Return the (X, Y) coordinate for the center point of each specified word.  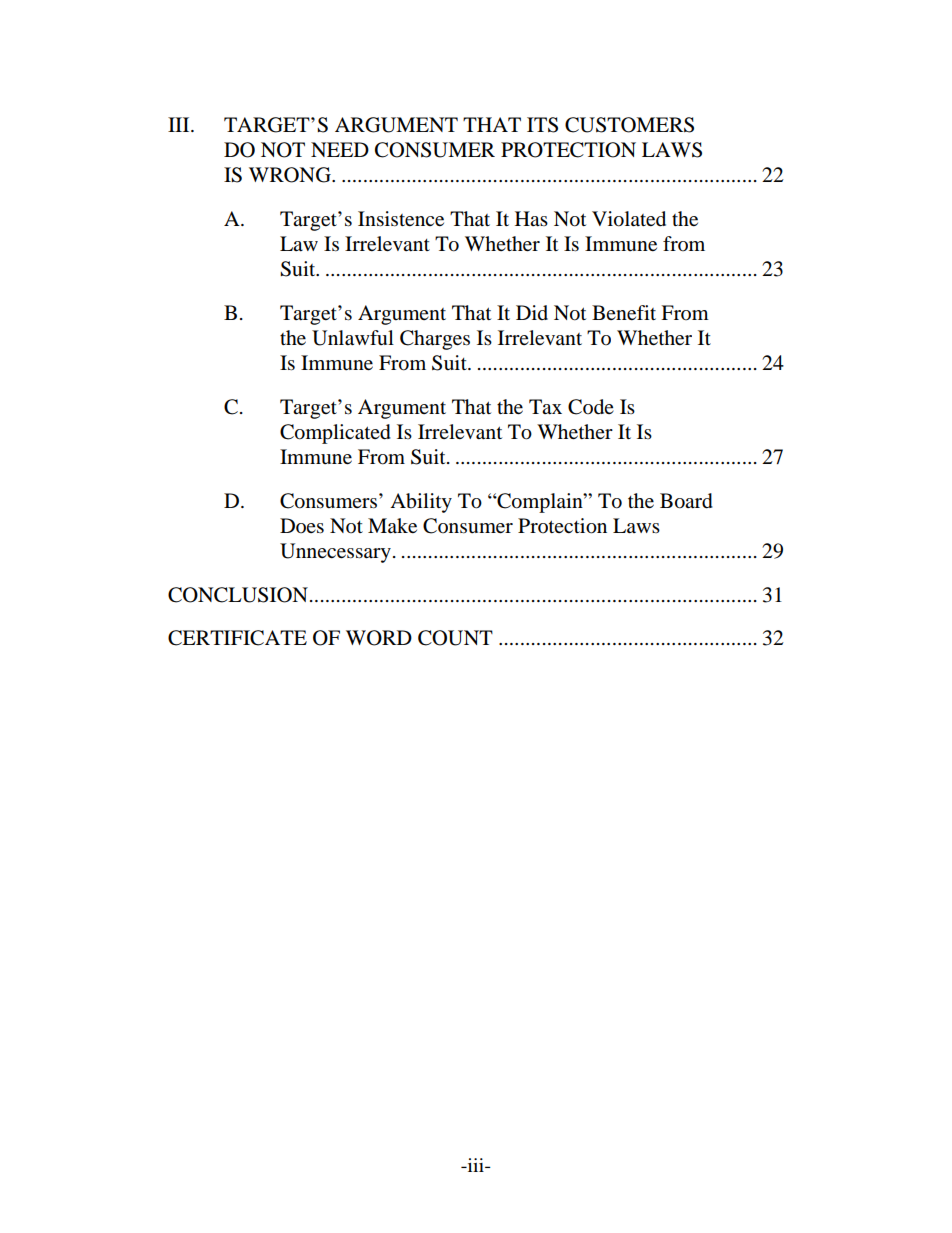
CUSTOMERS (629, 125)
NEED (340, 149)
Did (532, 313)
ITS (542, 125)
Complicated (335, 434)
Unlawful (353, 338)
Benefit (624, 312)
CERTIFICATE (237, 638)
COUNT (455, 638)
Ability (421, 503)
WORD (379, 638)
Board (686, 501)
